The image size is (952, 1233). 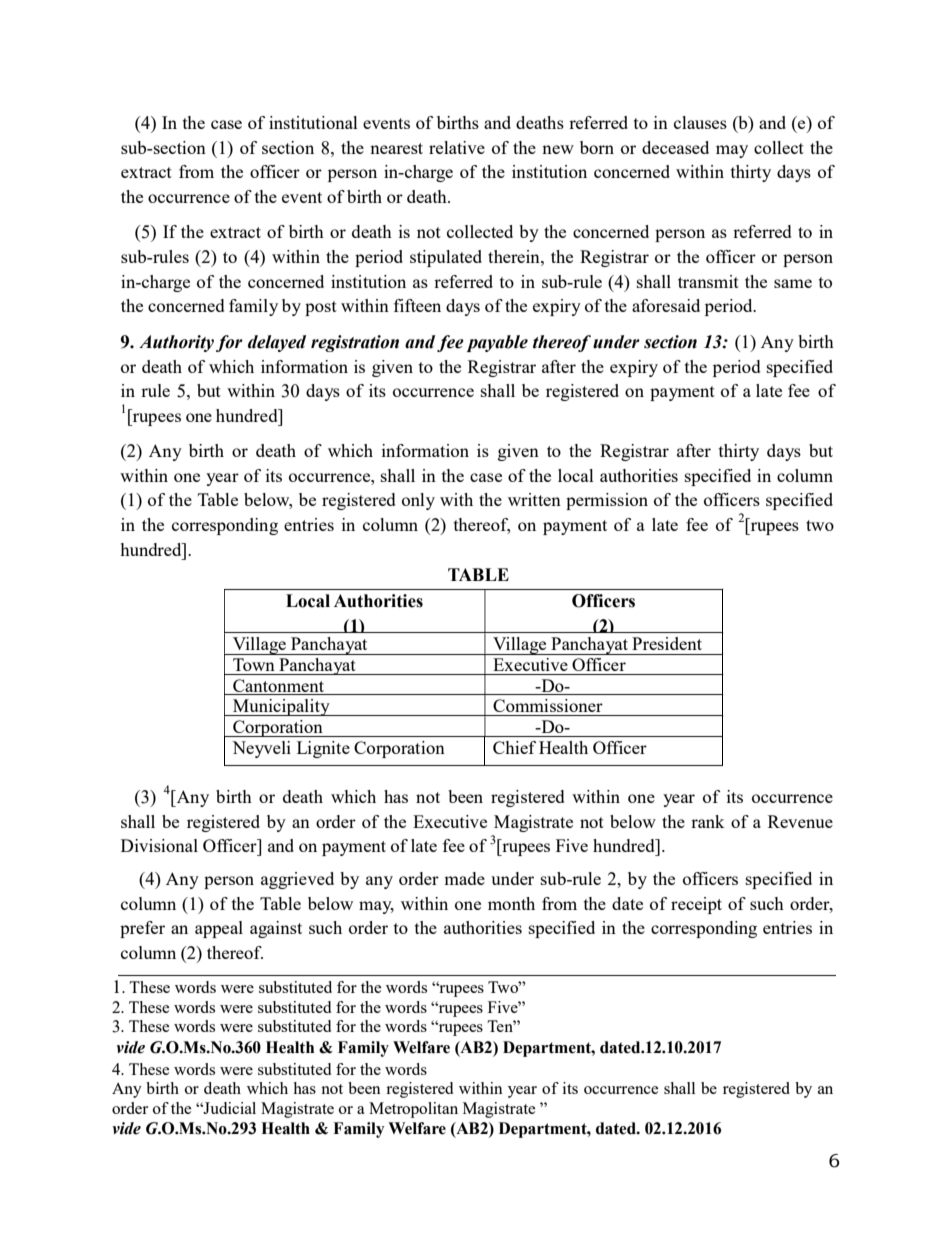 What do you see at coordinates (700, 122) in the image?
I see `clauses` at bounding box center [700, 122].
